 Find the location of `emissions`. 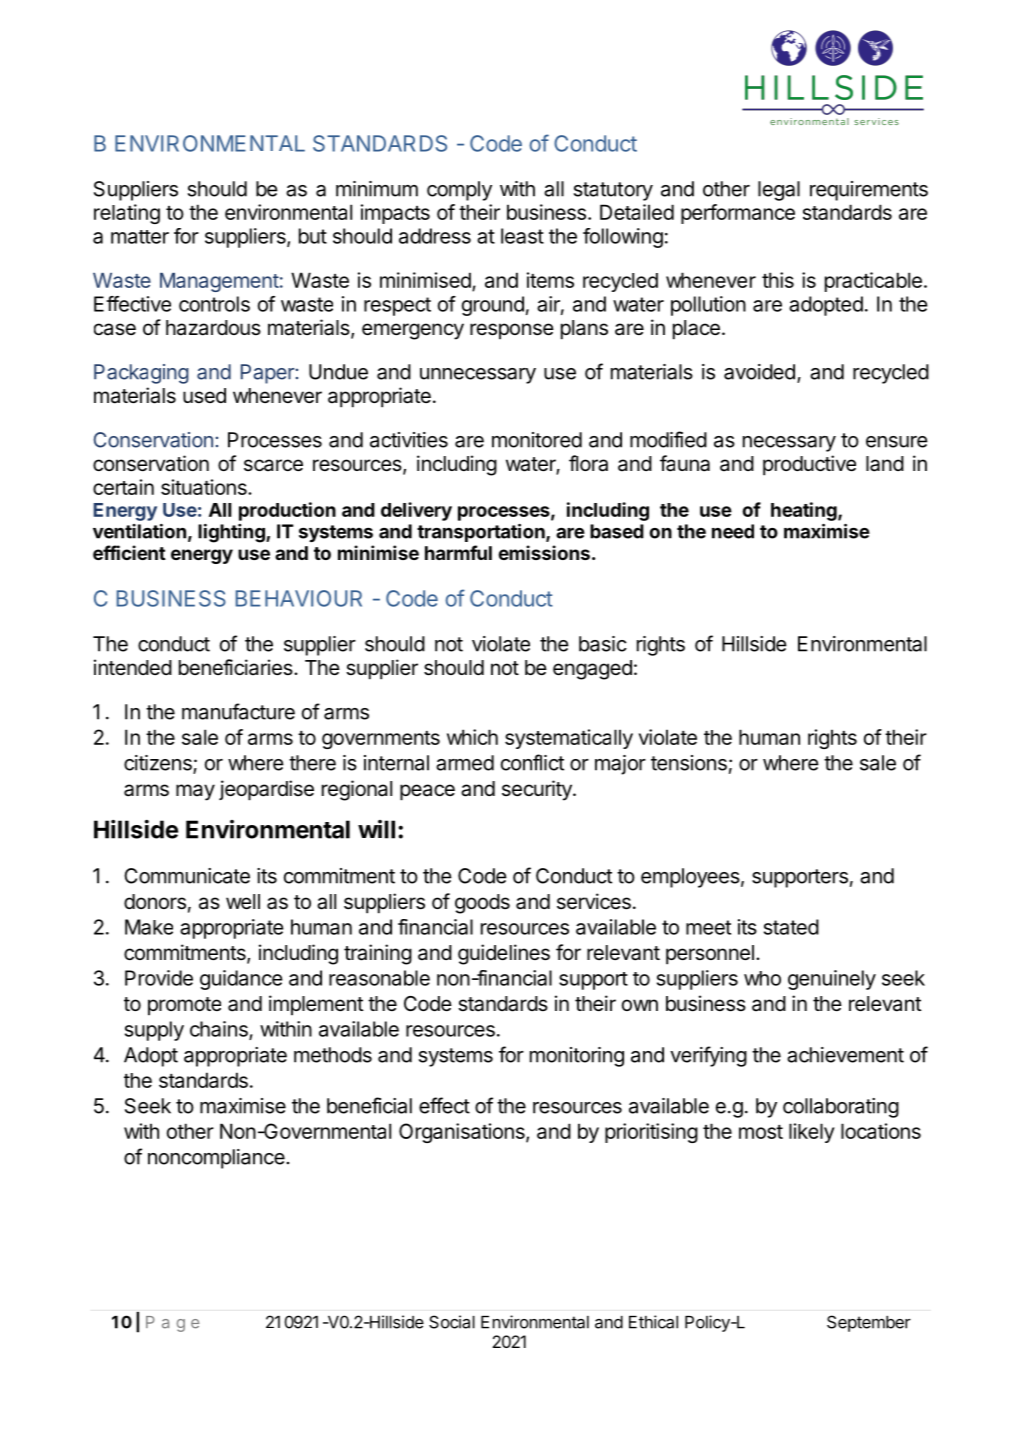

emissions is located at coordinates (544, 552).
